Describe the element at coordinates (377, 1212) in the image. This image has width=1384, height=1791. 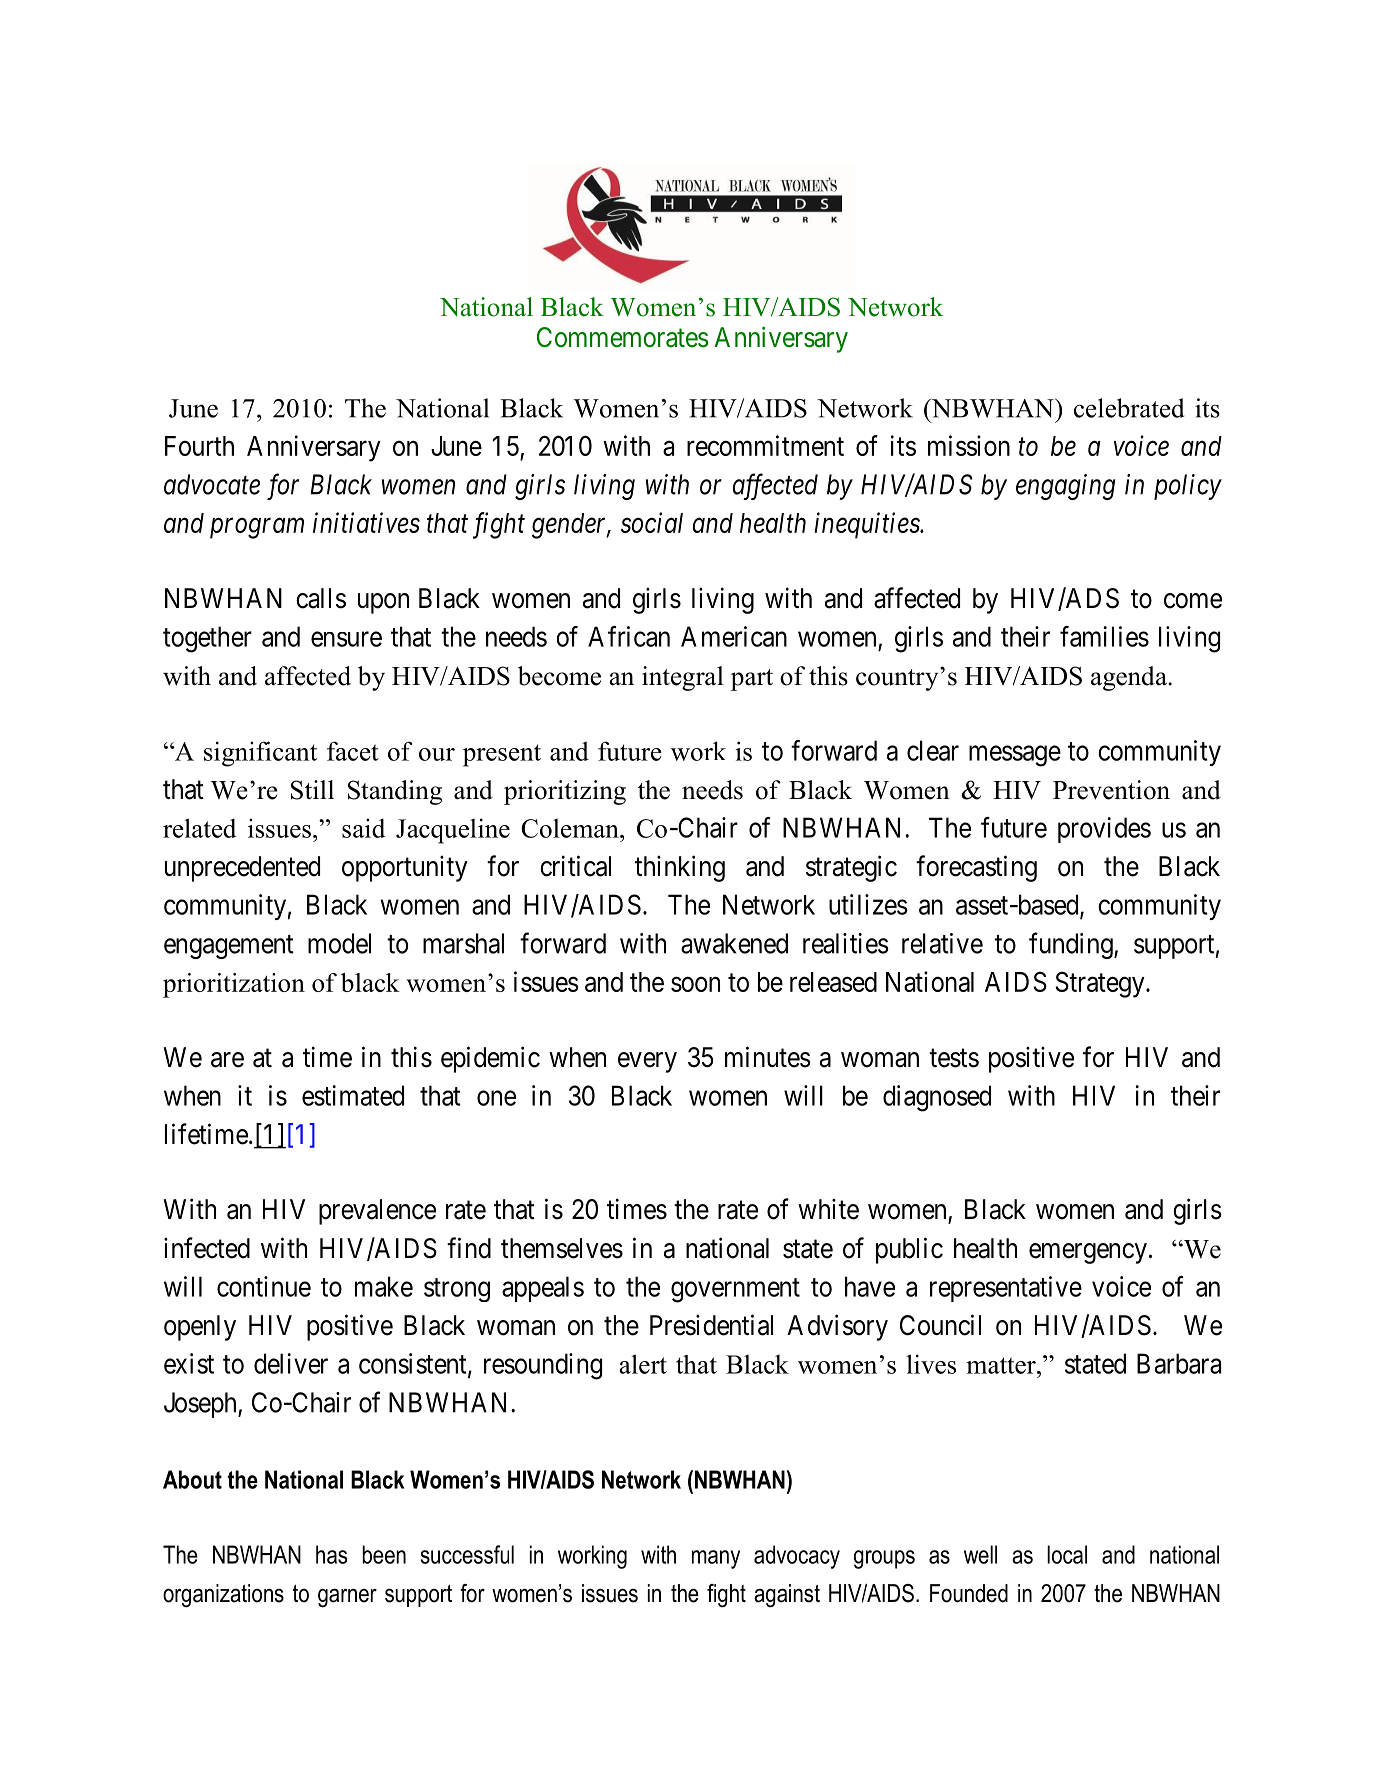
I see `prevalence` at that location.
